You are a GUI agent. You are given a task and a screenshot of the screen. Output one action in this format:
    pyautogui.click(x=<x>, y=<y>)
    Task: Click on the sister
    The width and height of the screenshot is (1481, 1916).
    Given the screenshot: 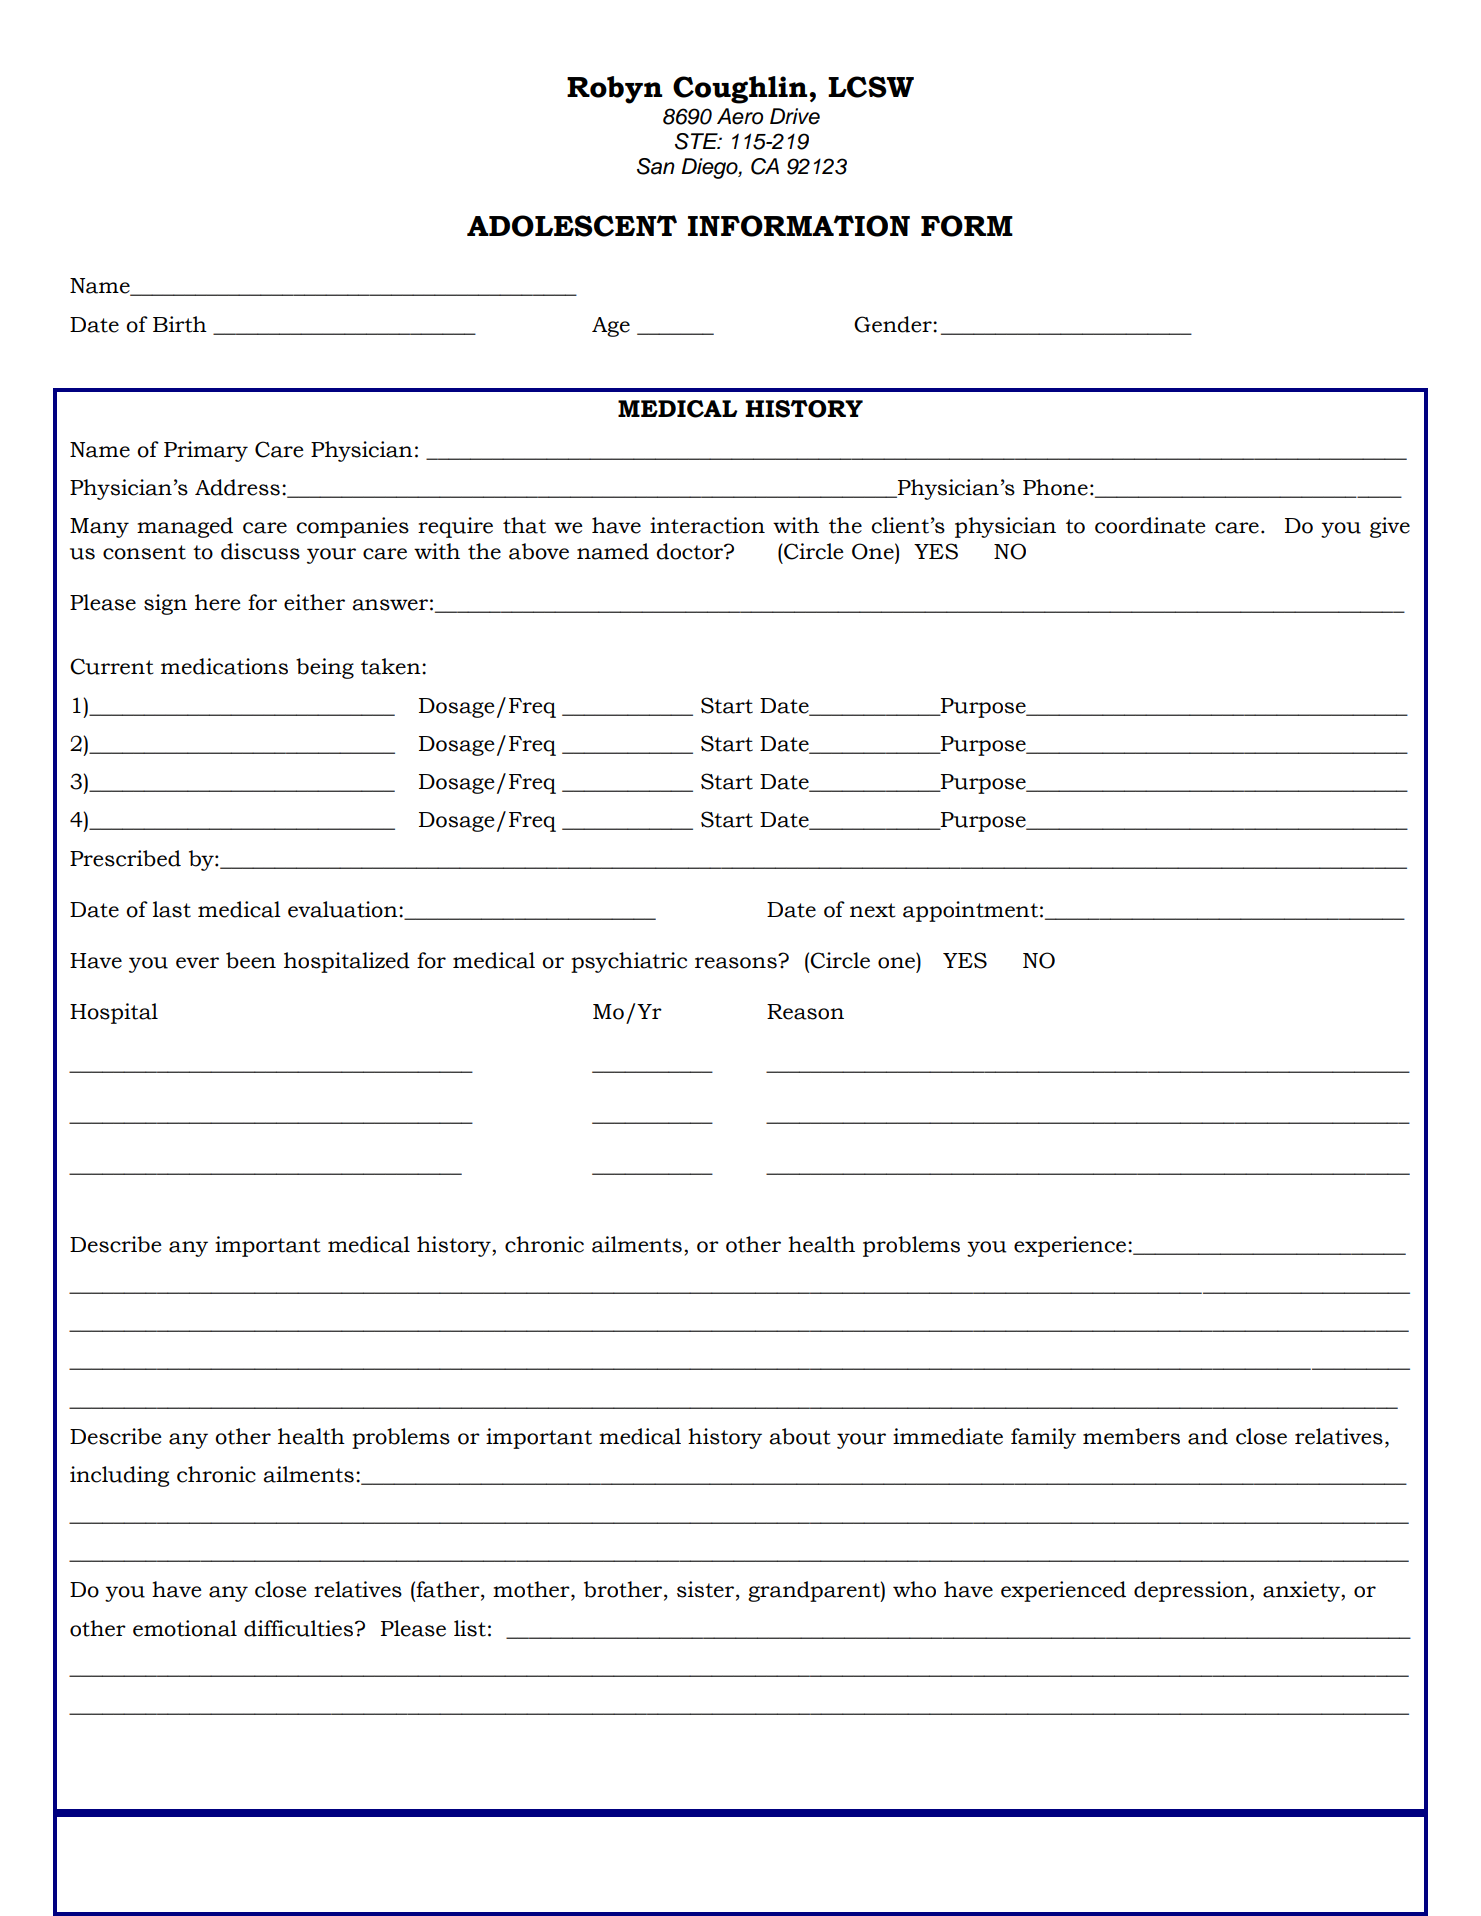 What is the action you would take?
    pyautogui.click(x=707, y=1590)
